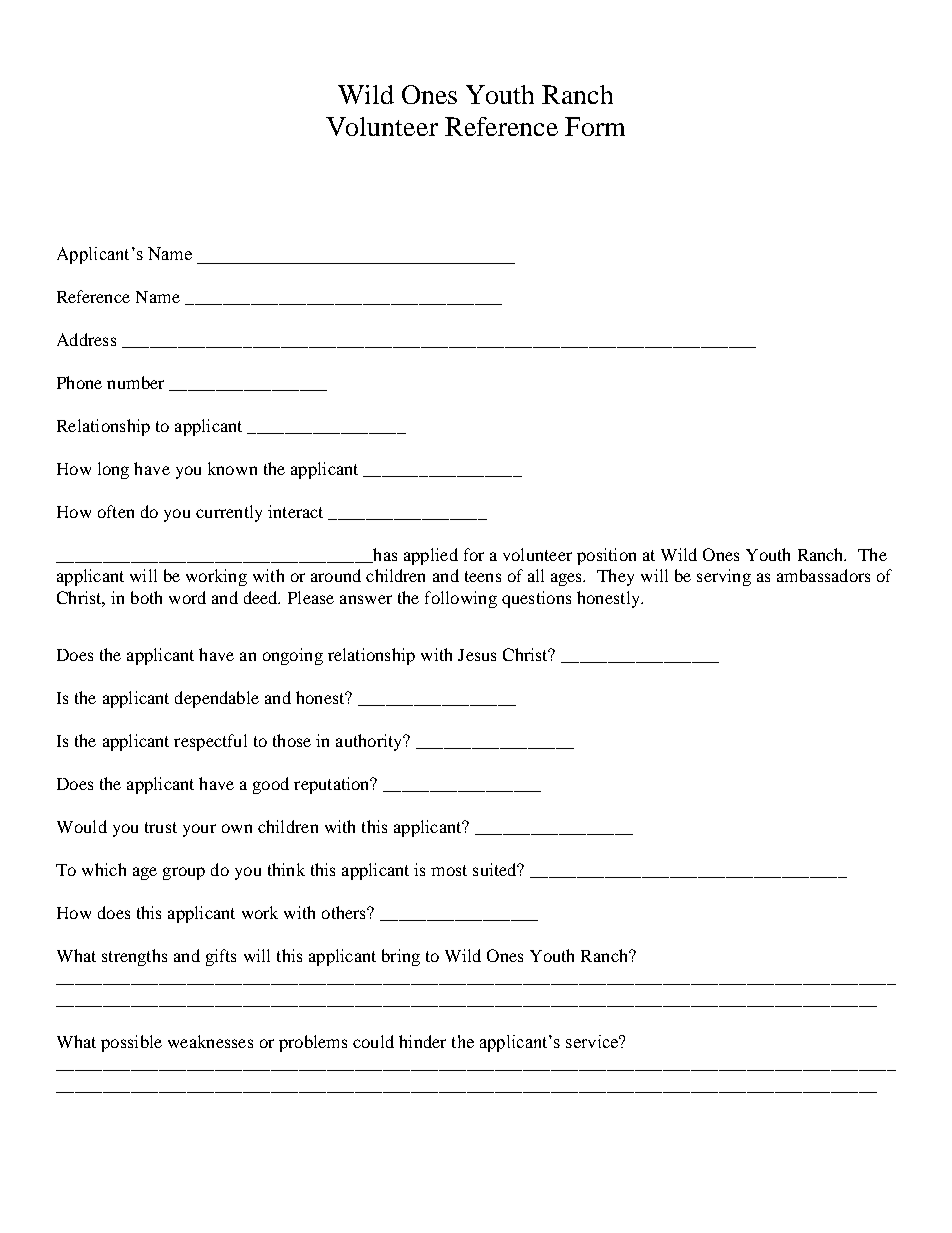  I want to click on Address, so click(86, 339).
